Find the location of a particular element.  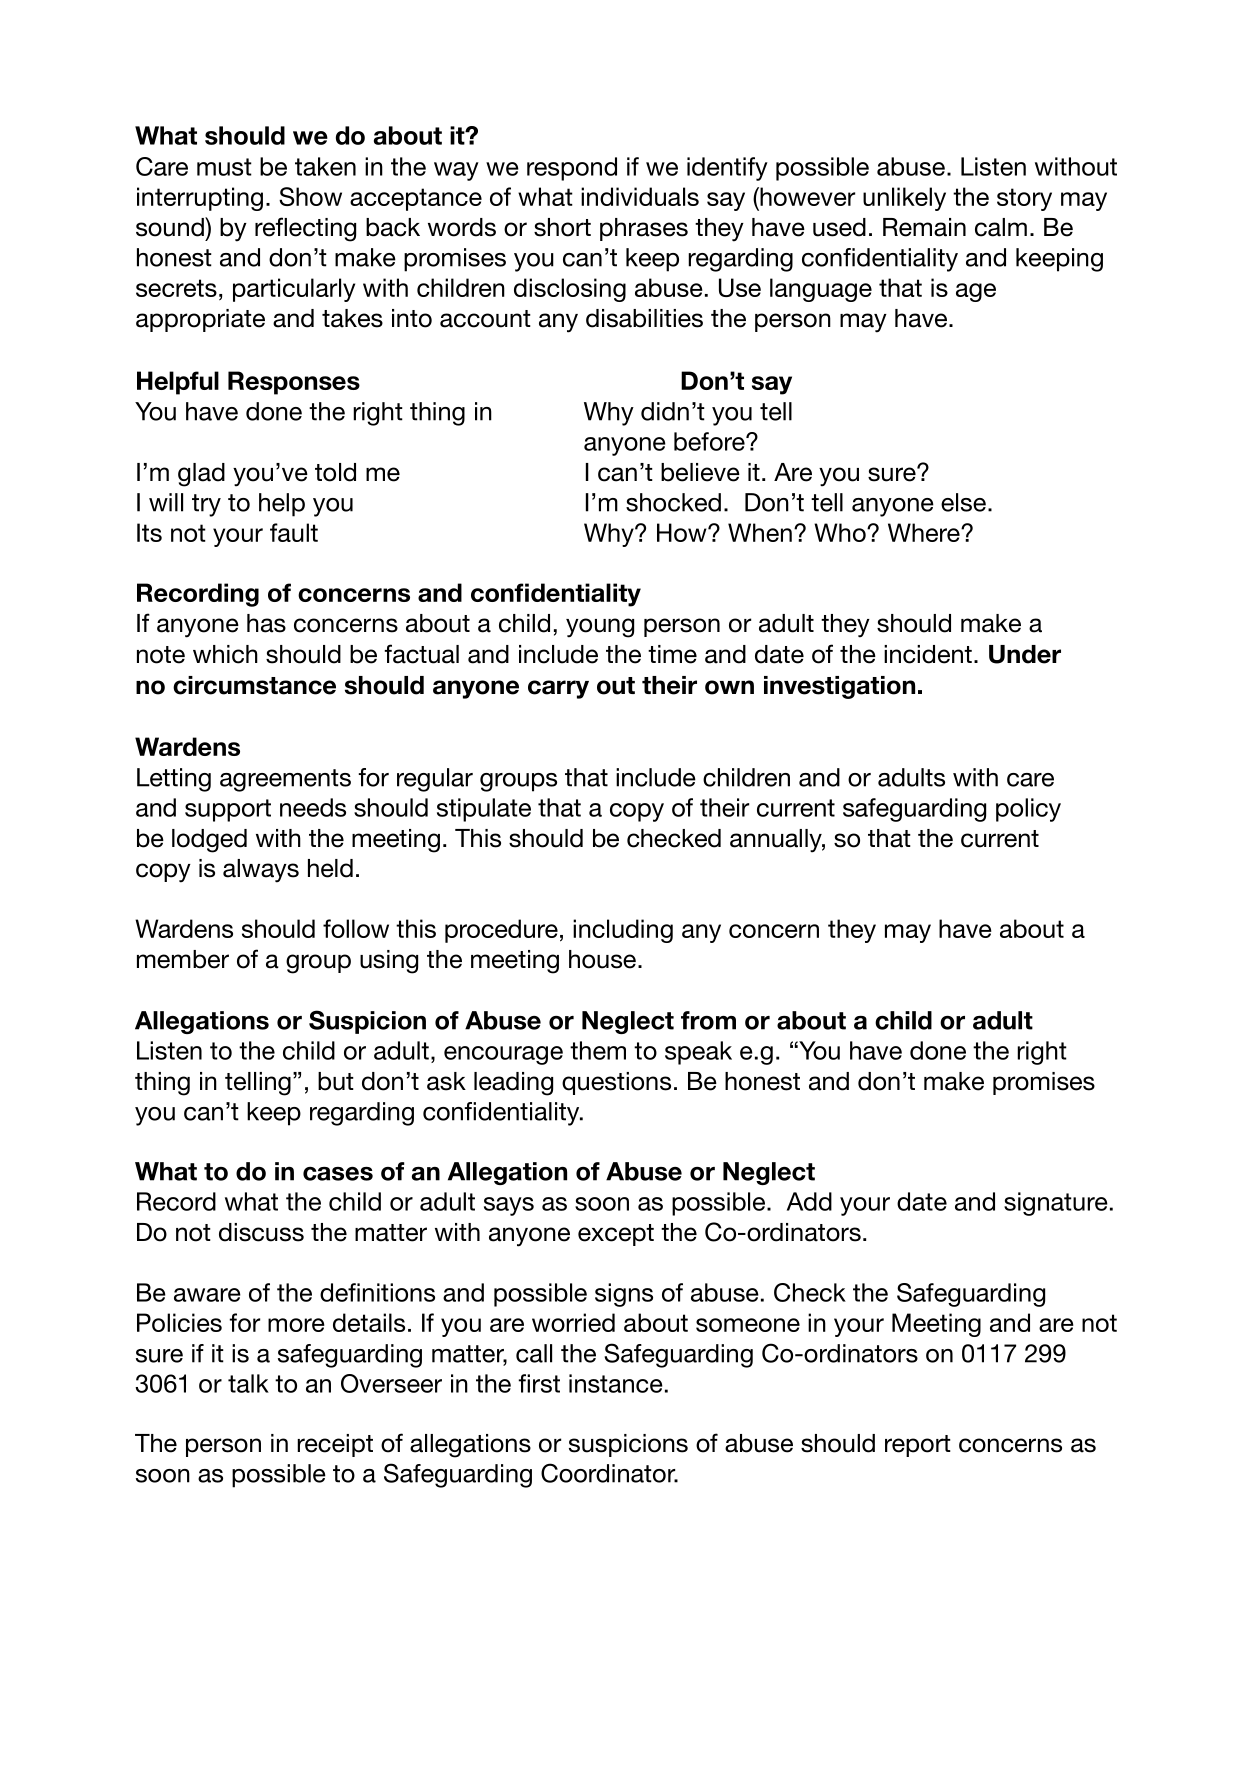

fault is located at coordinates (294, 532).
